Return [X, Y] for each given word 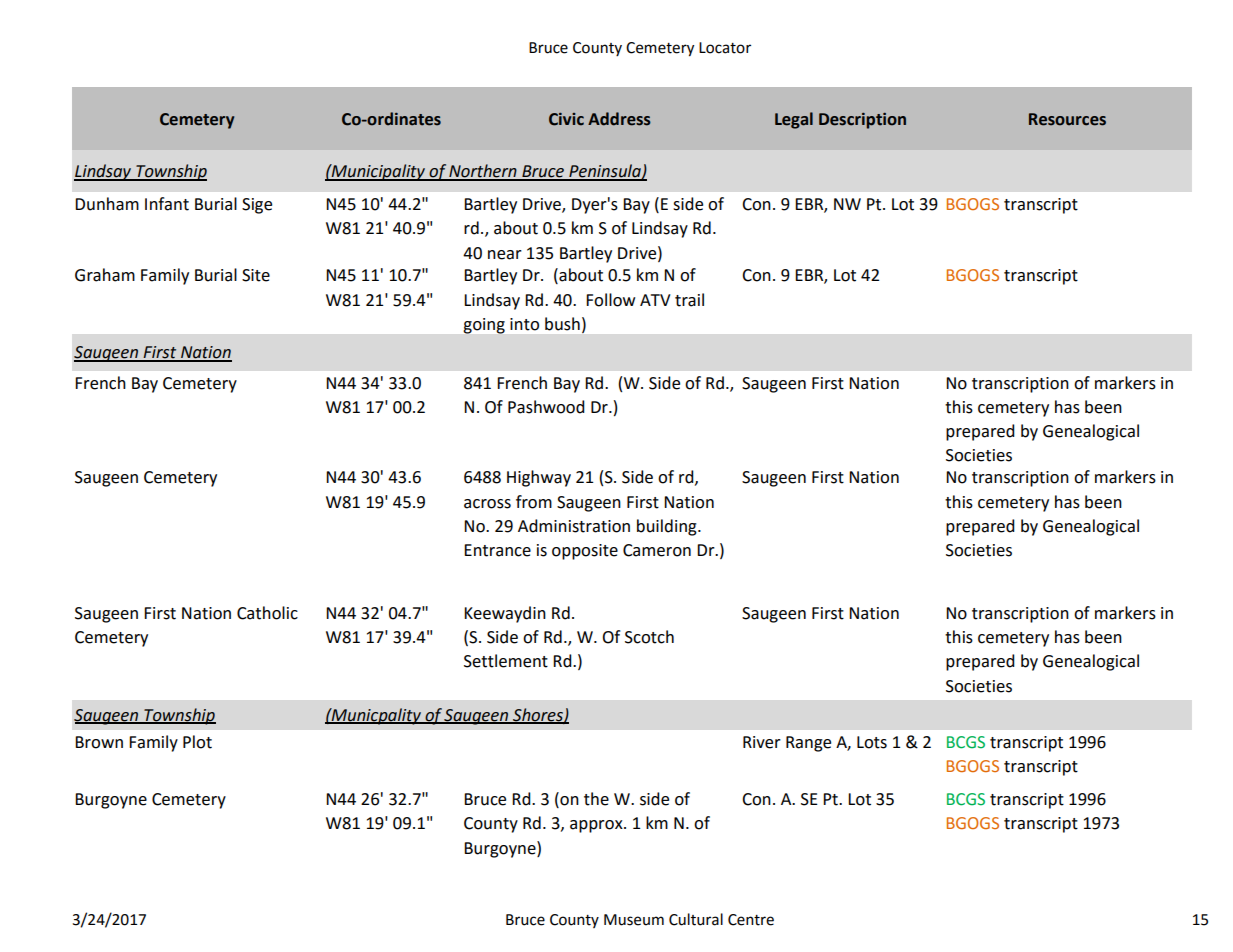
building [668, 527]
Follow [610, 300]
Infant [167, 204]
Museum [634, 920]
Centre [751, 920]
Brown [99, 742]
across [487, 504]
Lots [872, 742]
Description [862, 121]
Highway [539, 478]
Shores [538, 715]
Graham [105, 275]
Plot [197, 742]
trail [689, 300]
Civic [566, 119]
